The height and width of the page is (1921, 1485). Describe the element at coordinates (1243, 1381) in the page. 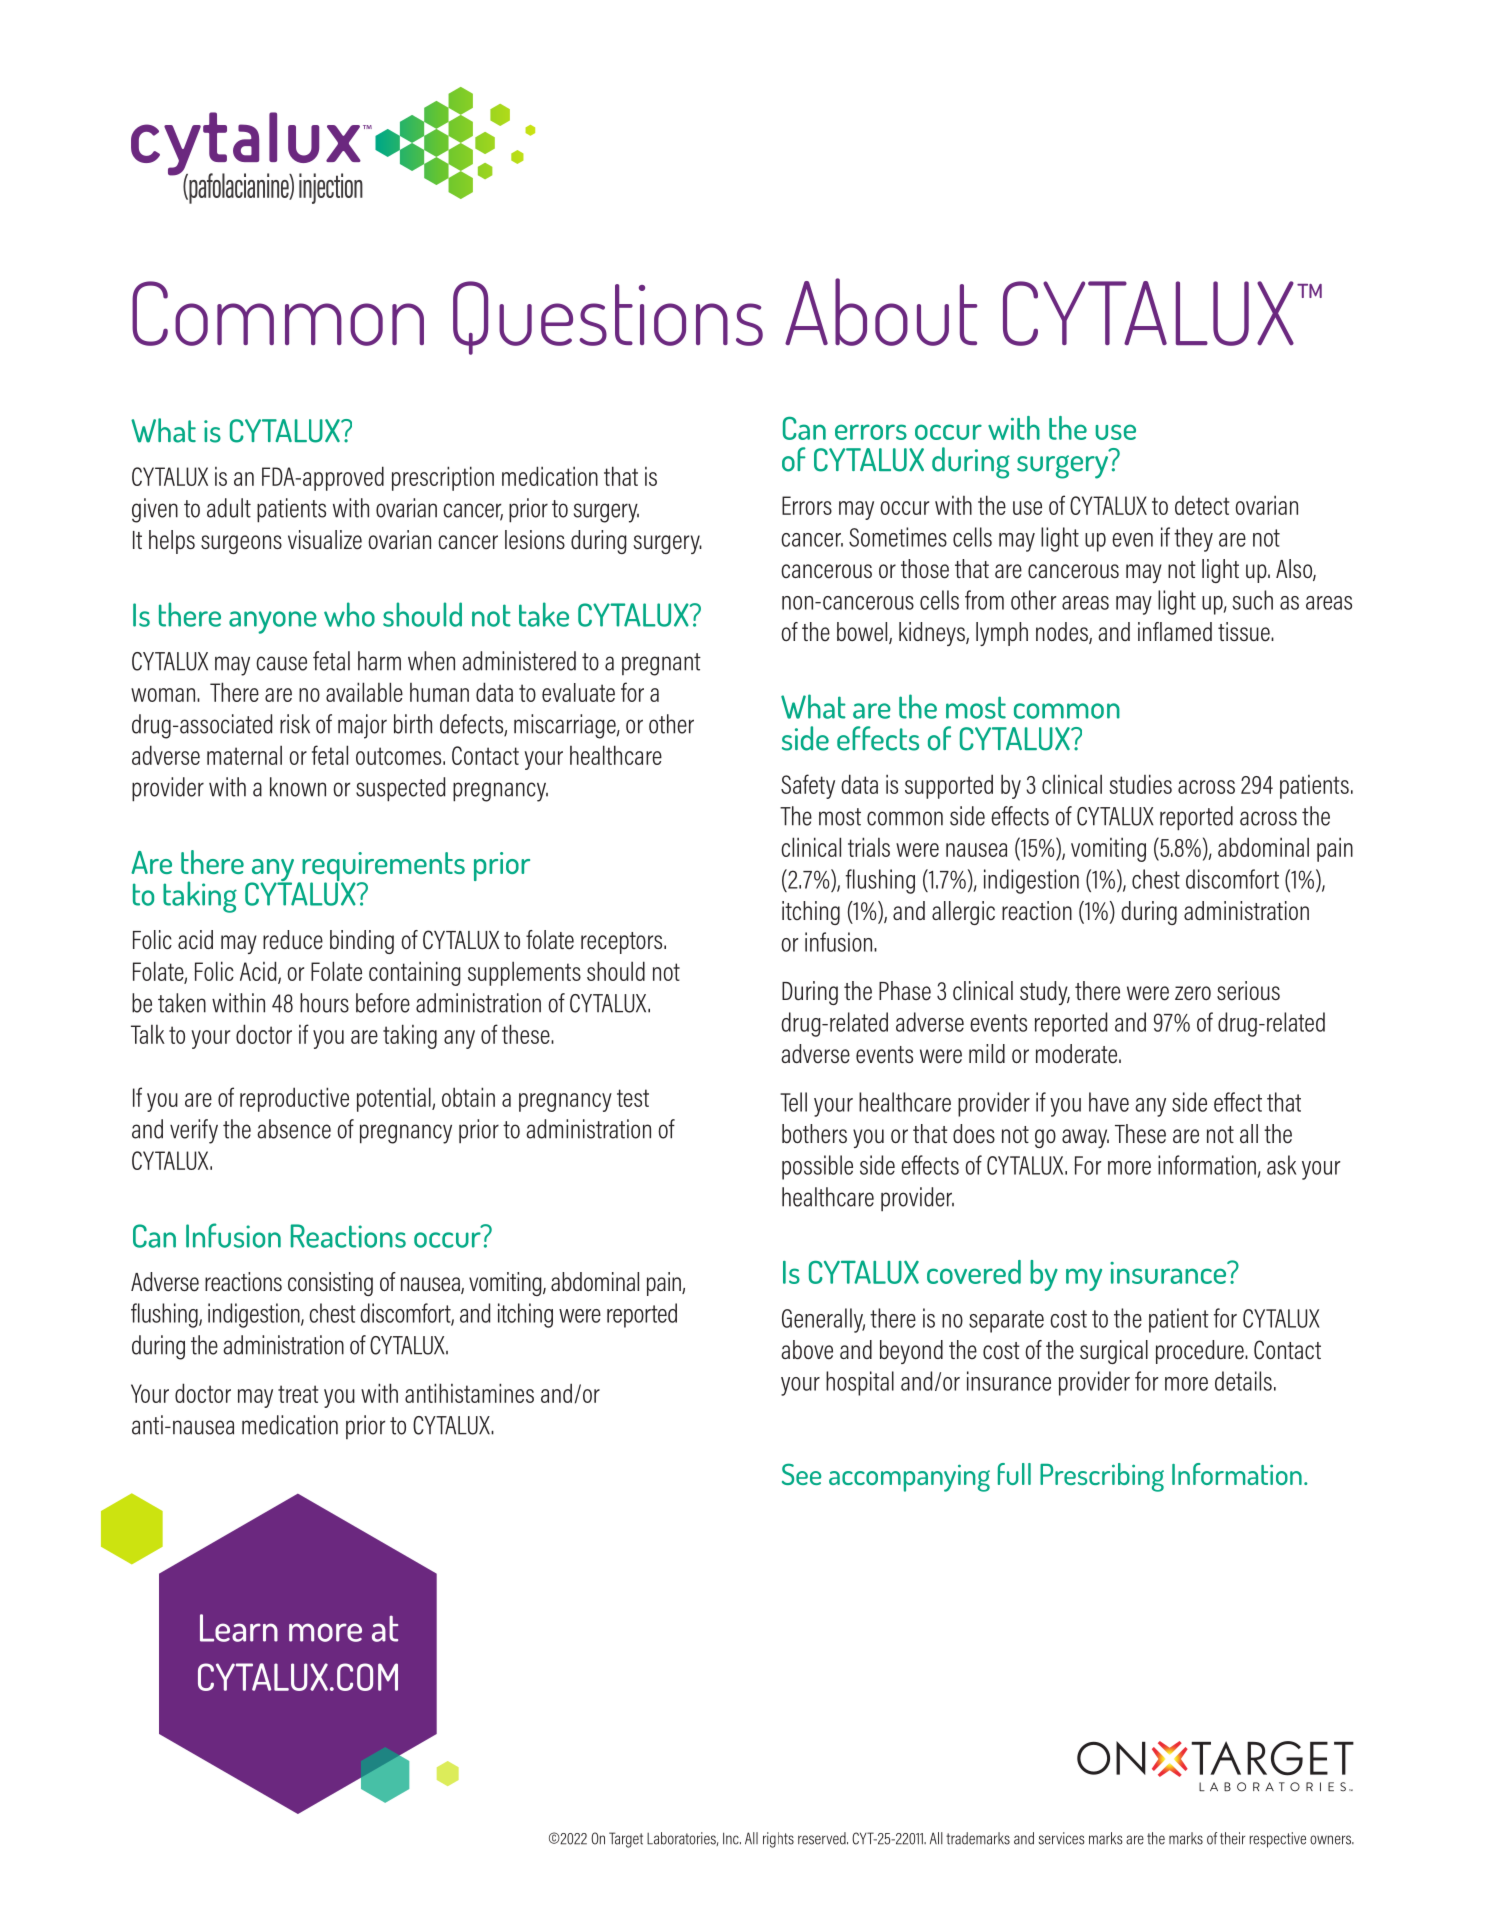

I see `details` at that location.
